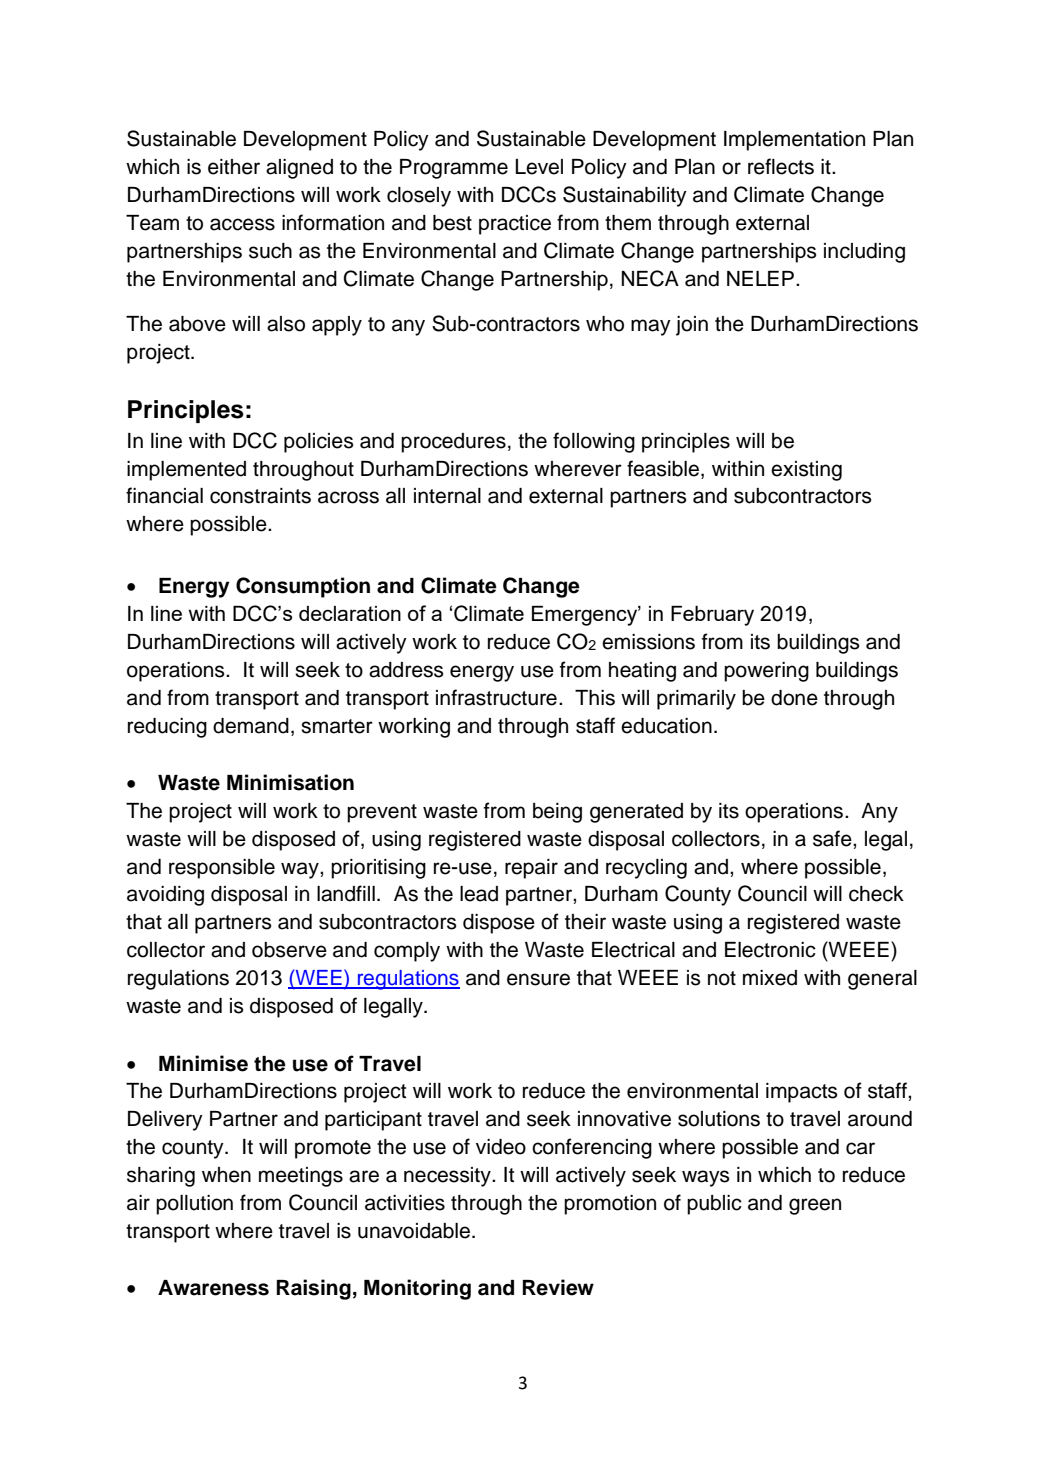 The width and height of the image is (1046, 1480). Describe the element at coordinates (815, 1206) in the image. I see `green` at that location.
